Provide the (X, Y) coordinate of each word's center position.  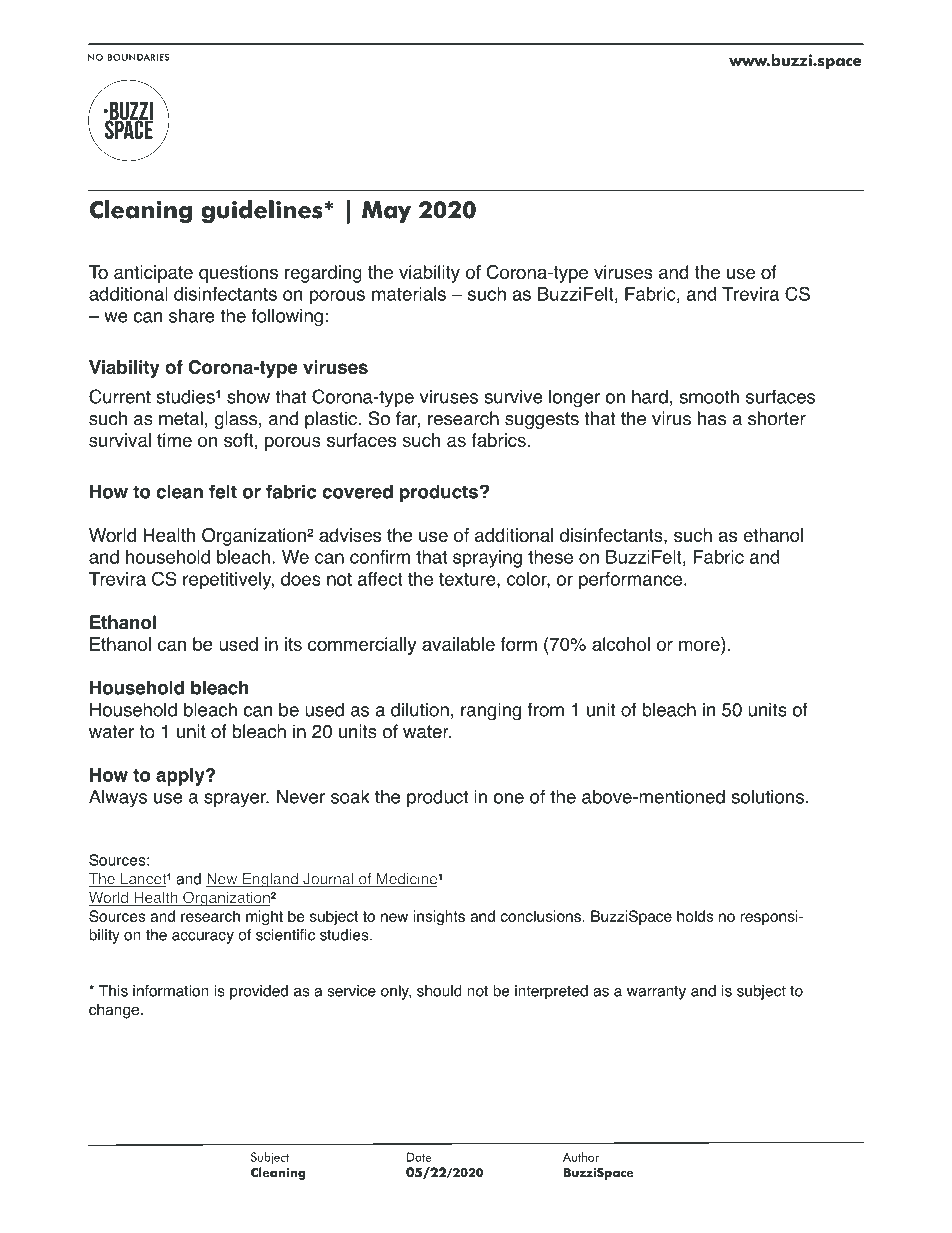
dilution (420, 710)
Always (118, 798)
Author (581, 1157)
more (700, 647)
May (386, 212)
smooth (709, 396)
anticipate (153, 274)
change (114, 1011)
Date (419, 1157)
